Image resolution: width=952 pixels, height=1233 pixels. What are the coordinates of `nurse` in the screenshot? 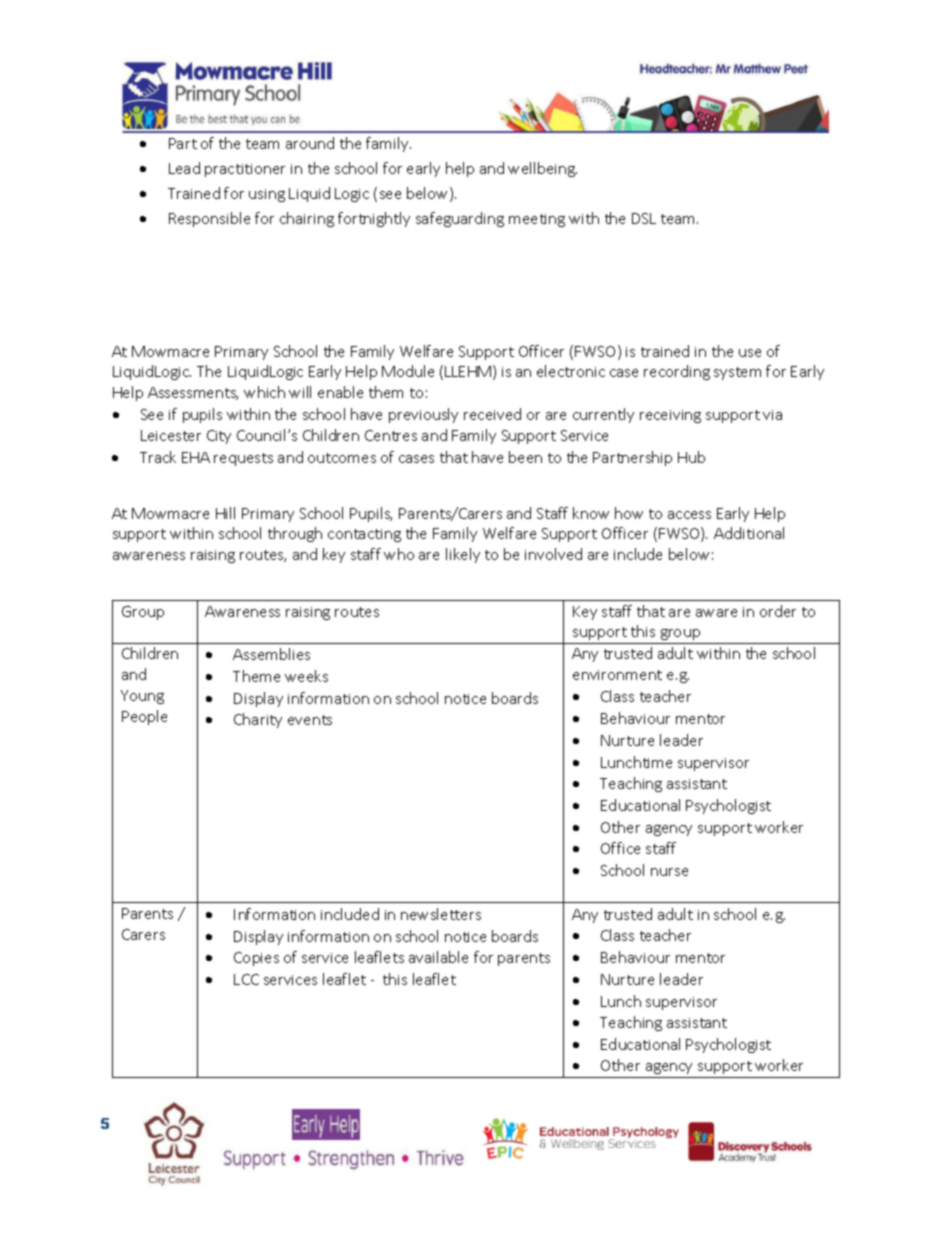 It's located at (669, 872).
